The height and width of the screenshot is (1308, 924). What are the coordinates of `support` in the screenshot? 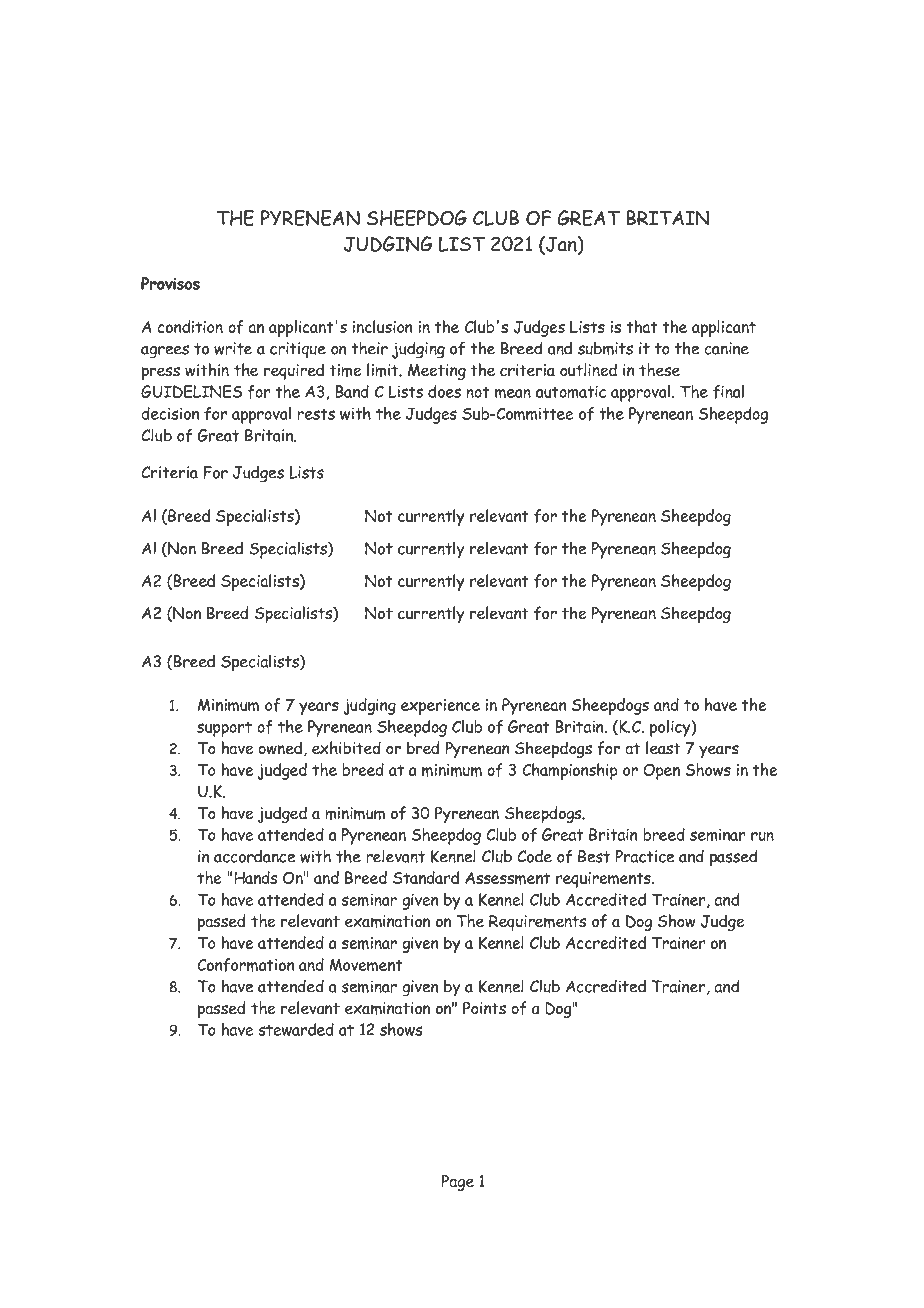 It's located at (224, 729).
